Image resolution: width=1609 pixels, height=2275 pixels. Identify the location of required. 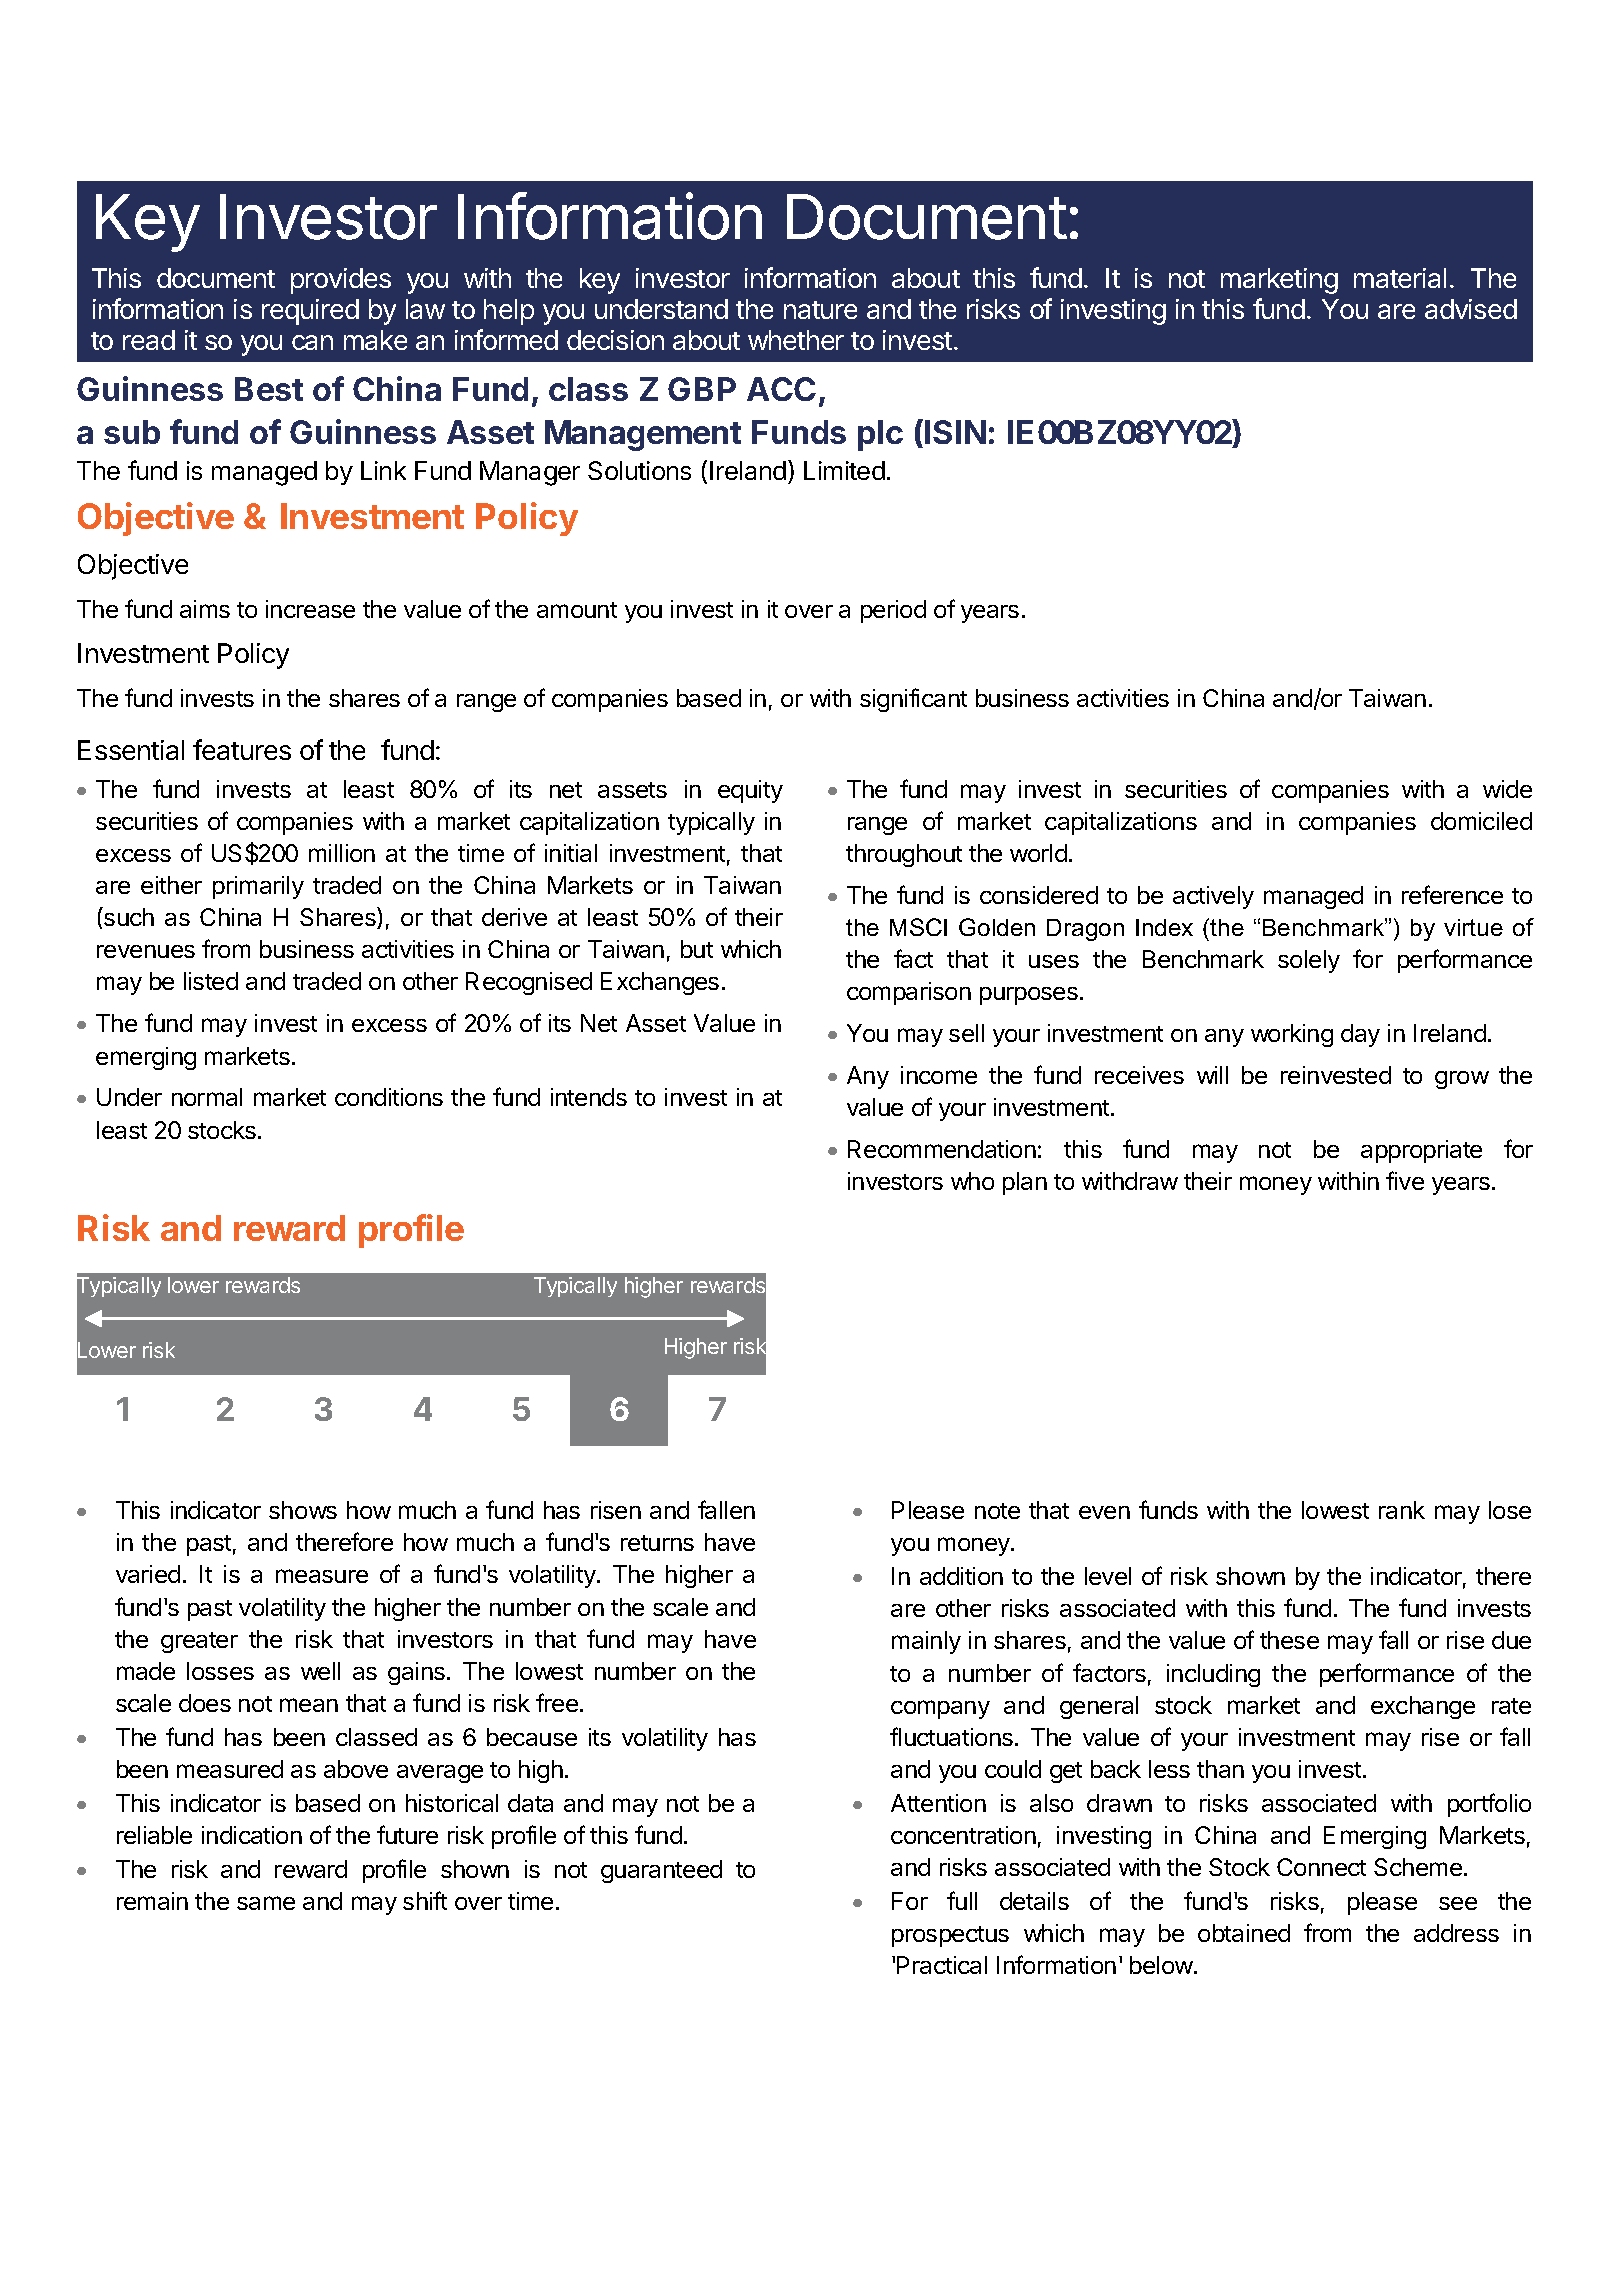
(310, 312).
